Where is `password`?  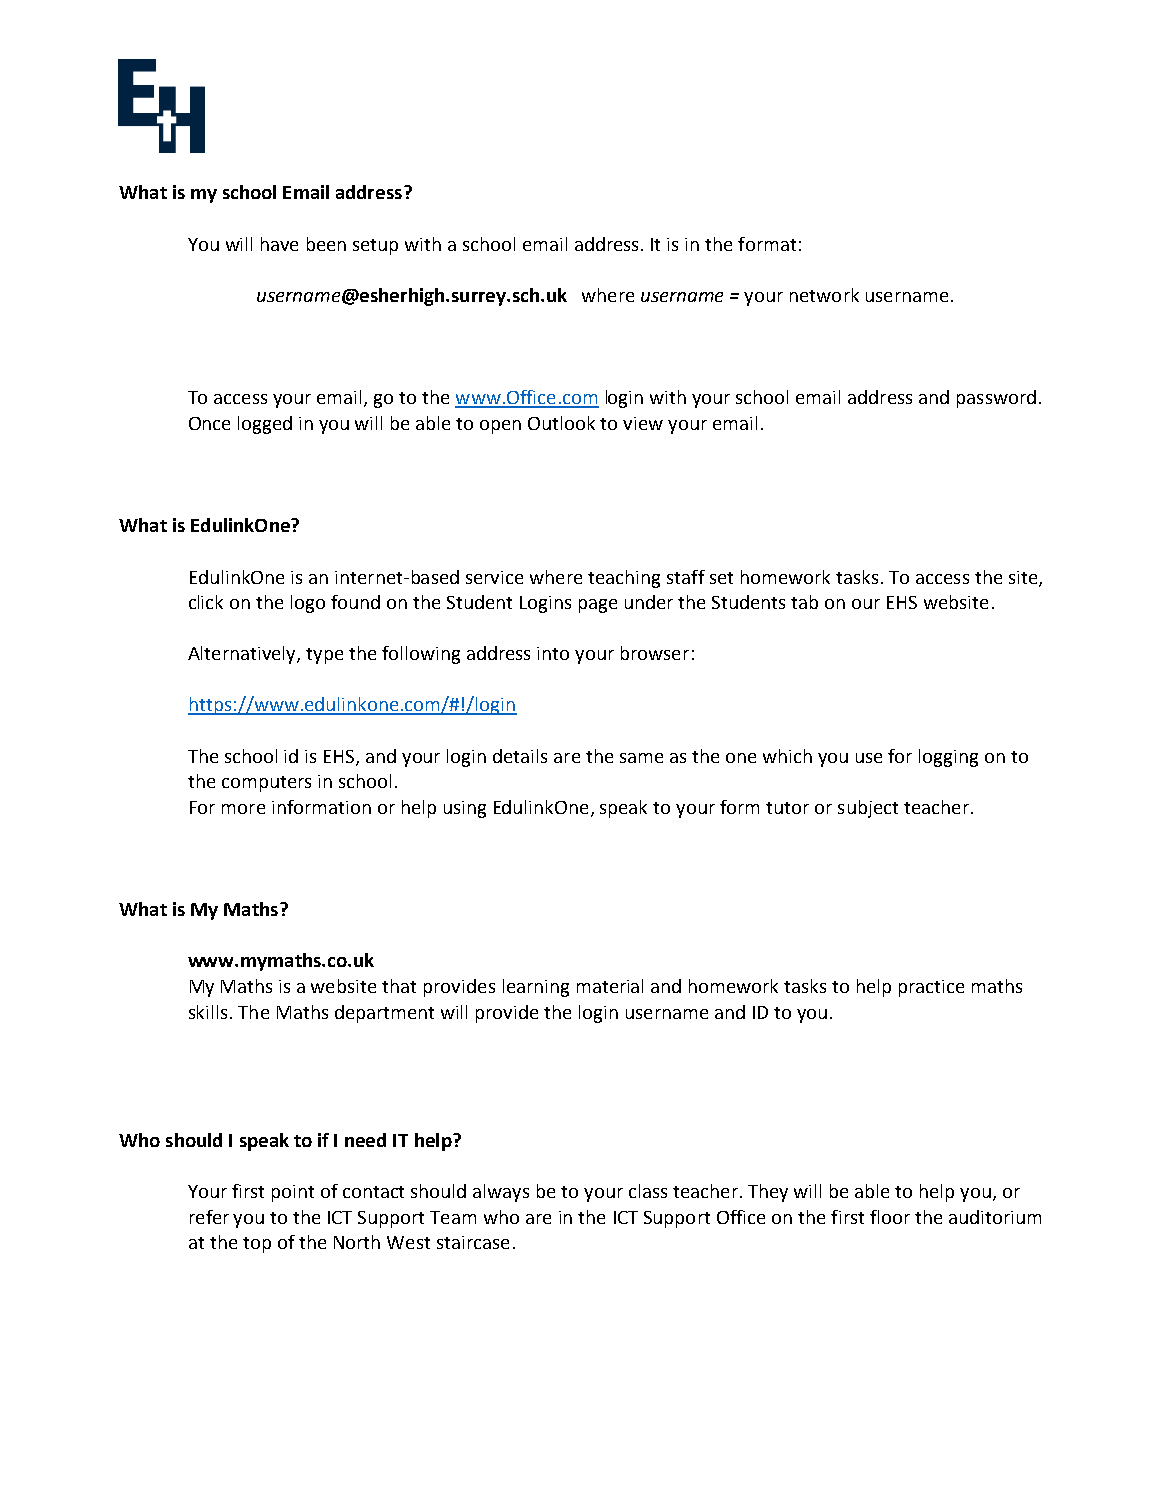 password is located at coordinates (996, 399).
